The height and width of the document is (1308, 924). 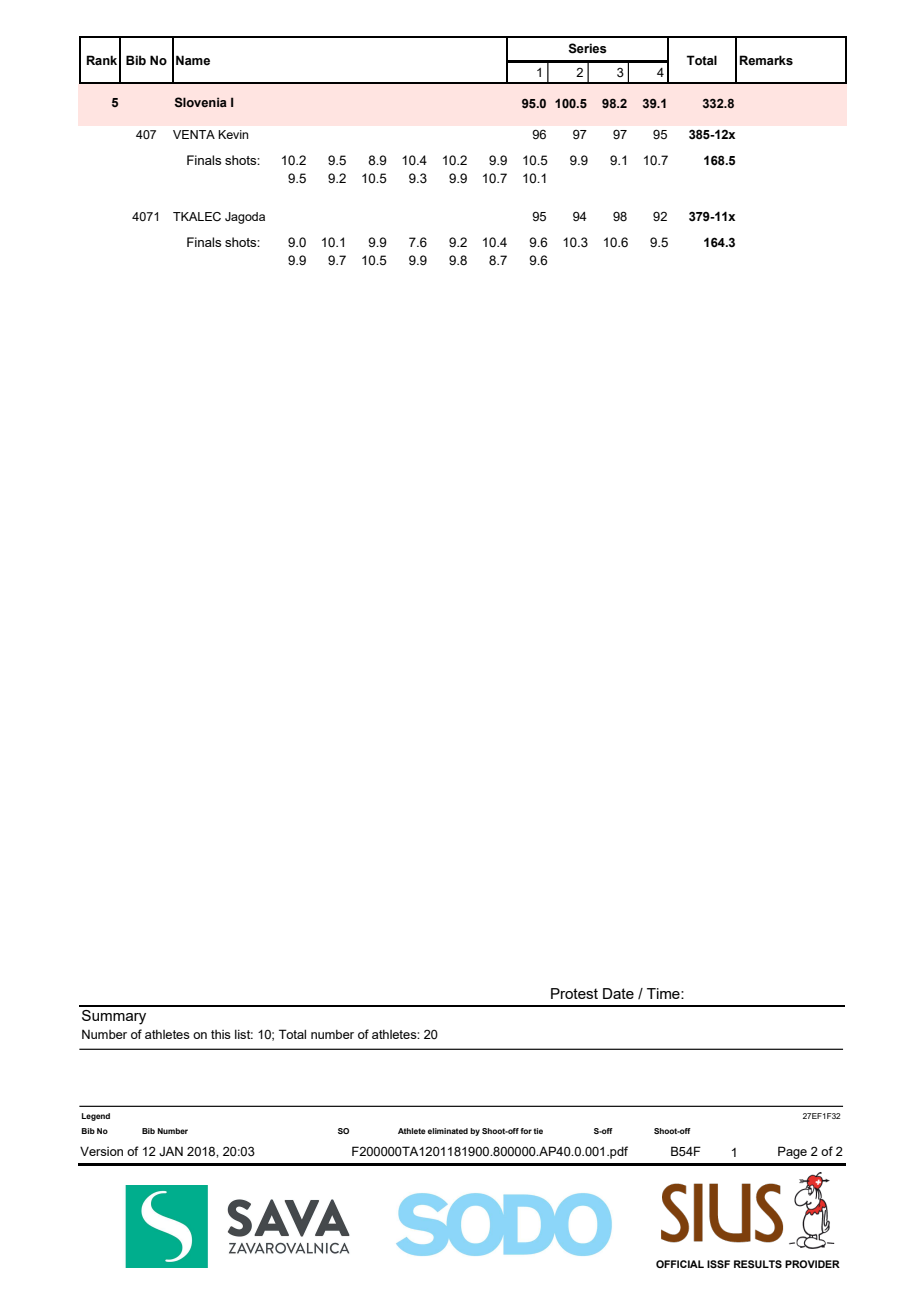 What do you see at coordinates (171, 1151) in the document?
I see `JAN` at bounding box center [171, 1151].
